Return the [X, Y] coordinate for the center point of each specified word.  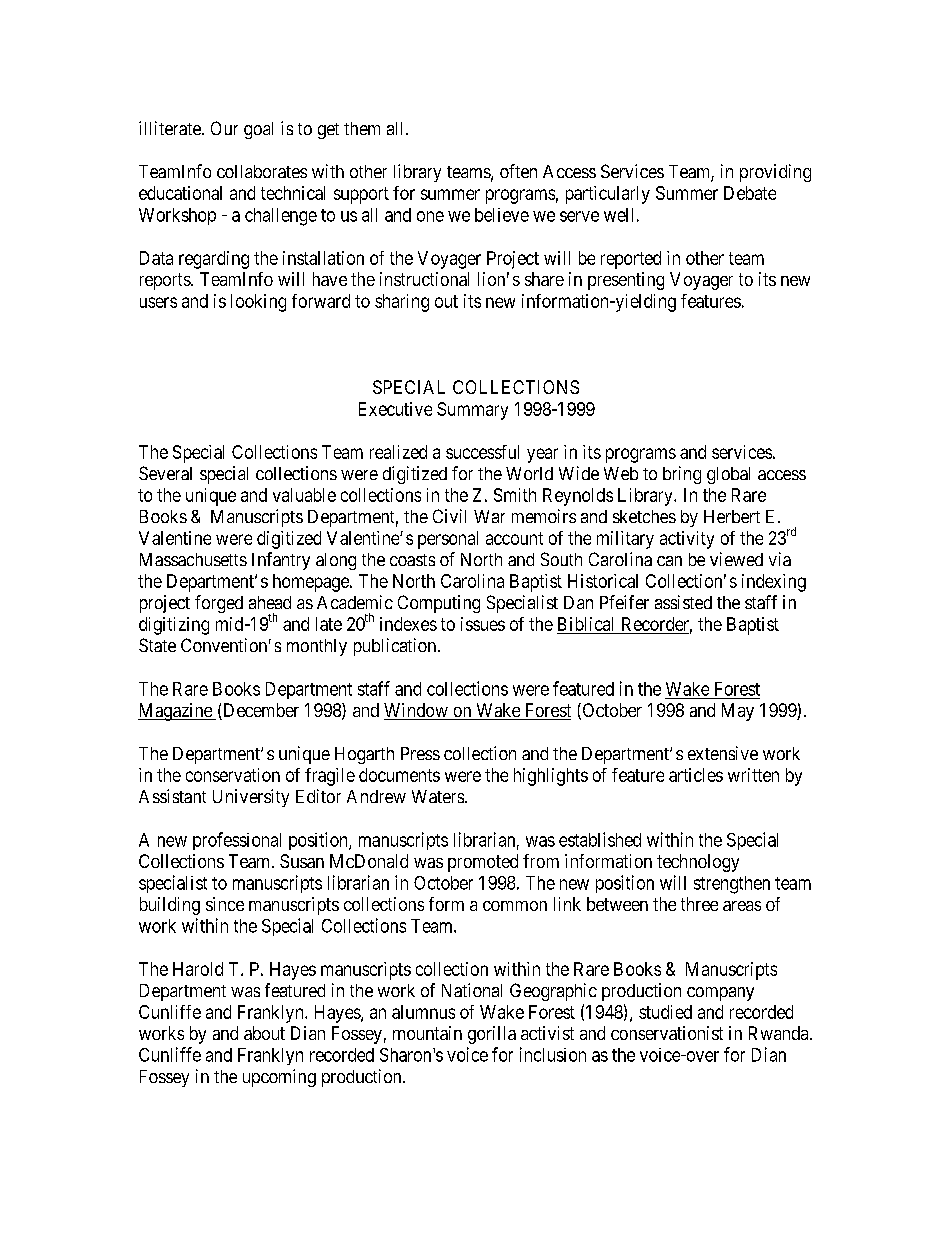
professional [237, 841]
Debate [750, 193]
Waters [438, 796]
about [264, 1033]
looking [258, 303]
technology [698, 863]
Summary [472, 411]
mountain [427, 1033]
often [518, 171]
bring [682, 475]
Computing [439, 604]
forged [219, 604]
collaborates [262, 171]
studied [665, 1012]
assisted [683, 602]
